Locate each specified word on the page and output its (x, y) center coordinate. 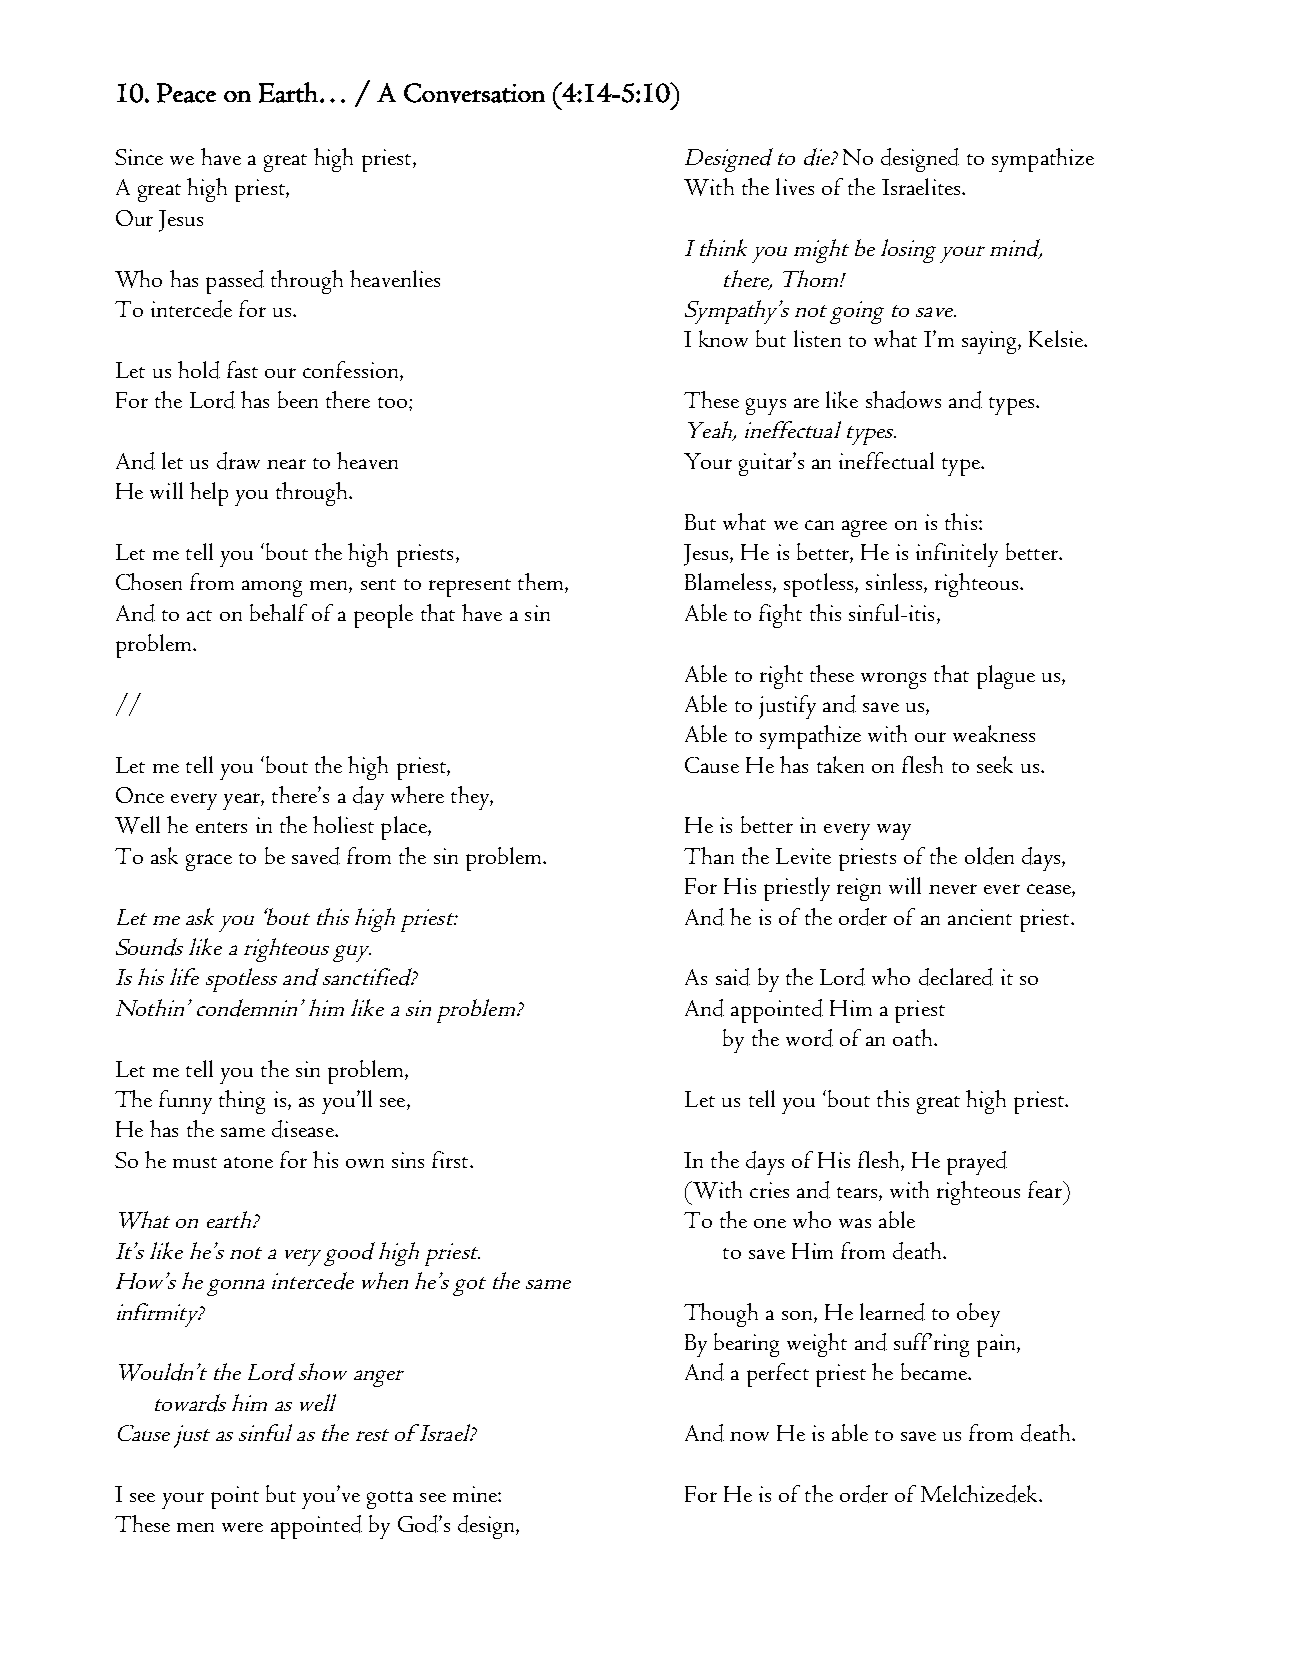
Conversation (474, 93)
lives (795, 186)
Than (709, 855)
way (894, 831)
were (242, 1527)
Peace (186, 93)
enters (221, 827)
